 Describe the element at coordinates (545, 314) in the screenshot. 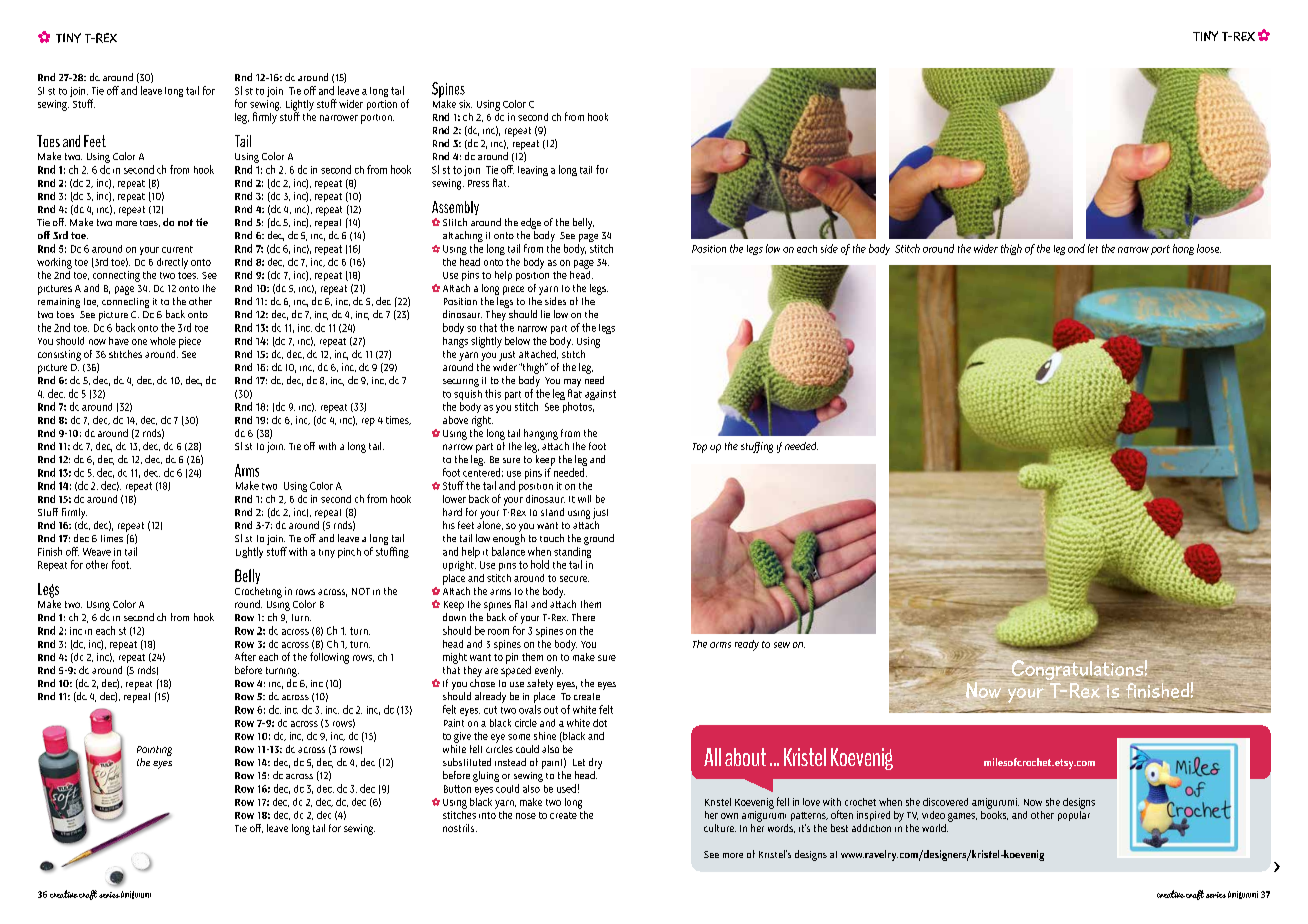

I see `lie` at that location.
